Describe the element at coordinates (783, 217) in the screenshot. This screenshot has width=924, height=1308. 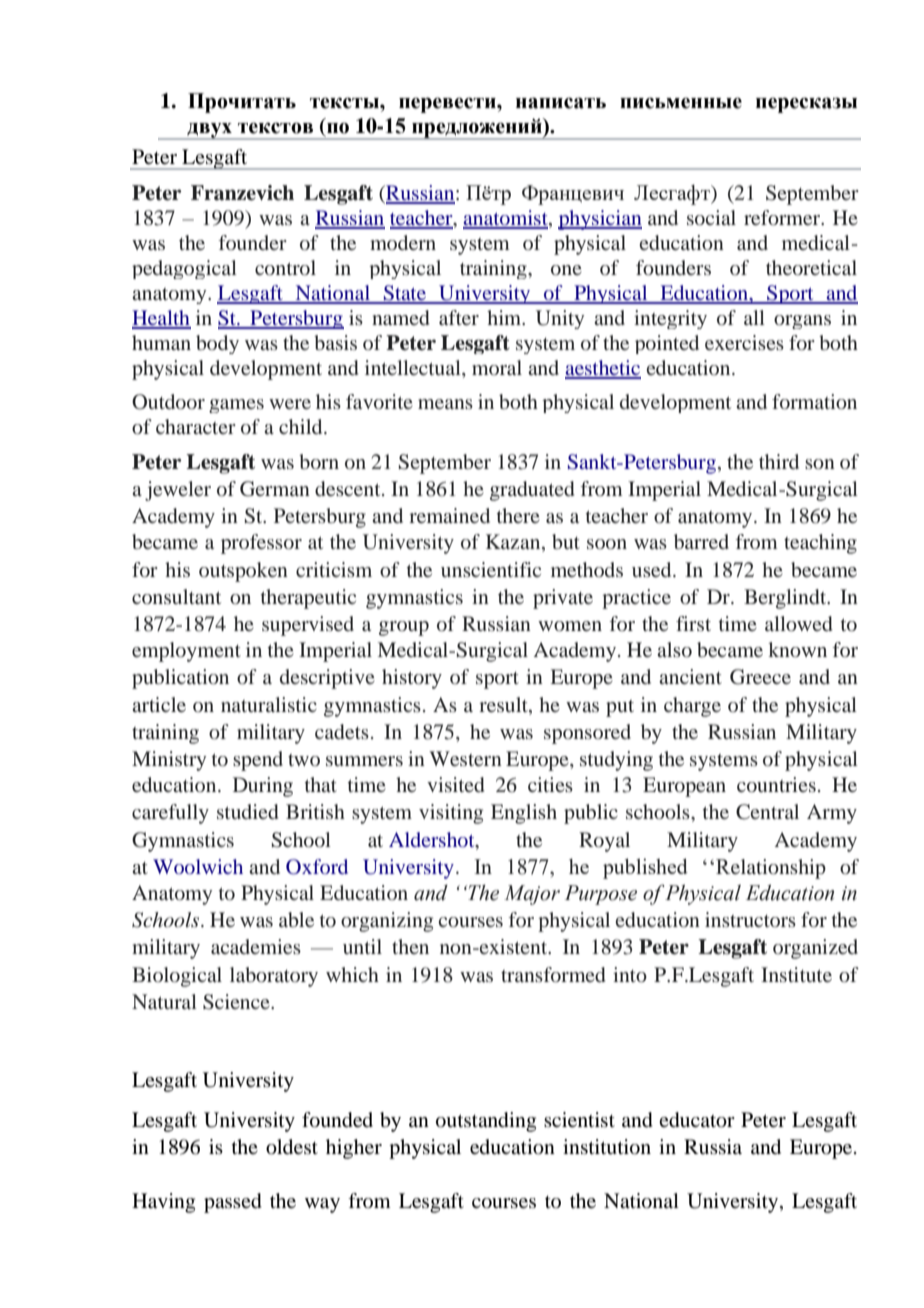
I see `reformer` at that location.
